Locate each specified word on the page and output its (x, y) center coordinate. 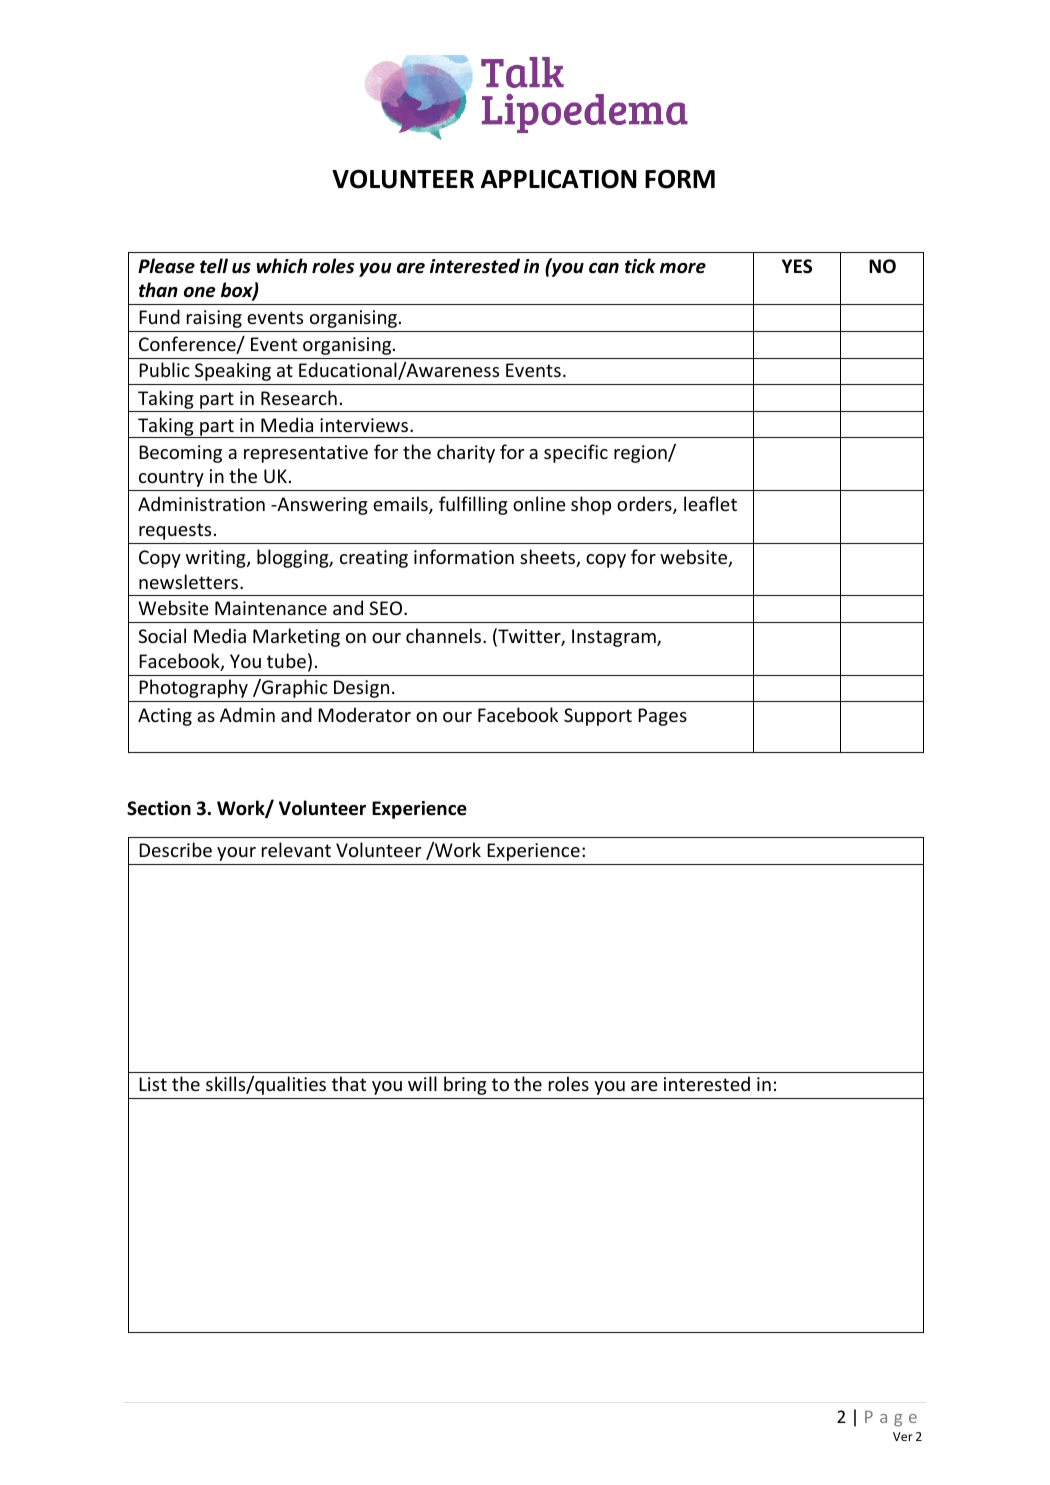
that (349, 1083)
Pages (662, 717)
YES (797, 266)
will (422, 1083)
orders (645, 505)
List (153, 1084)
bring (465, 1085)
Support (598, 717)
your (236, 854)
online (539, 503)
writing (217, 559)
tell (214, 266)
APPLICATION (559, 179)
